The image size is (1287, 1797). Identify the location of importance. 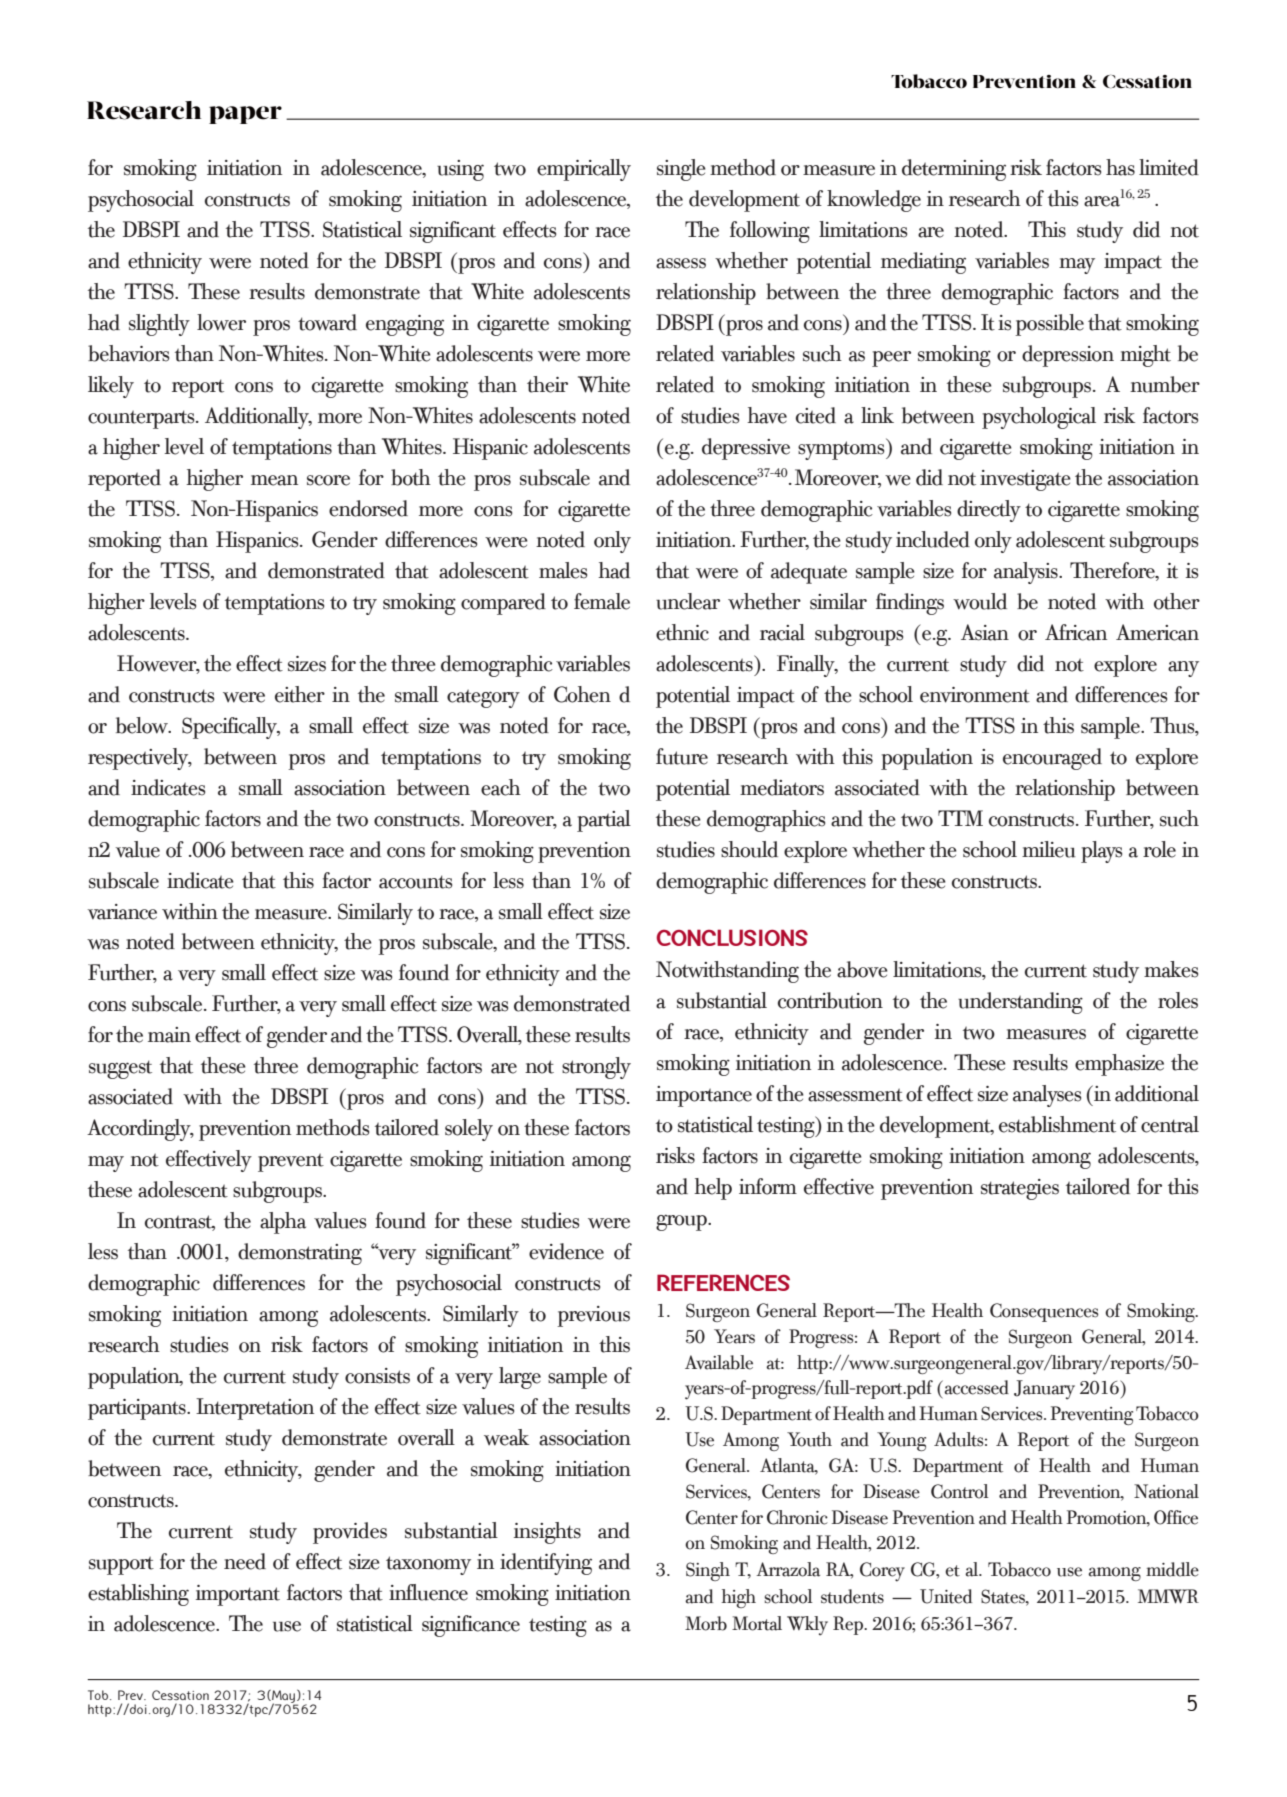
(704, 1096).
